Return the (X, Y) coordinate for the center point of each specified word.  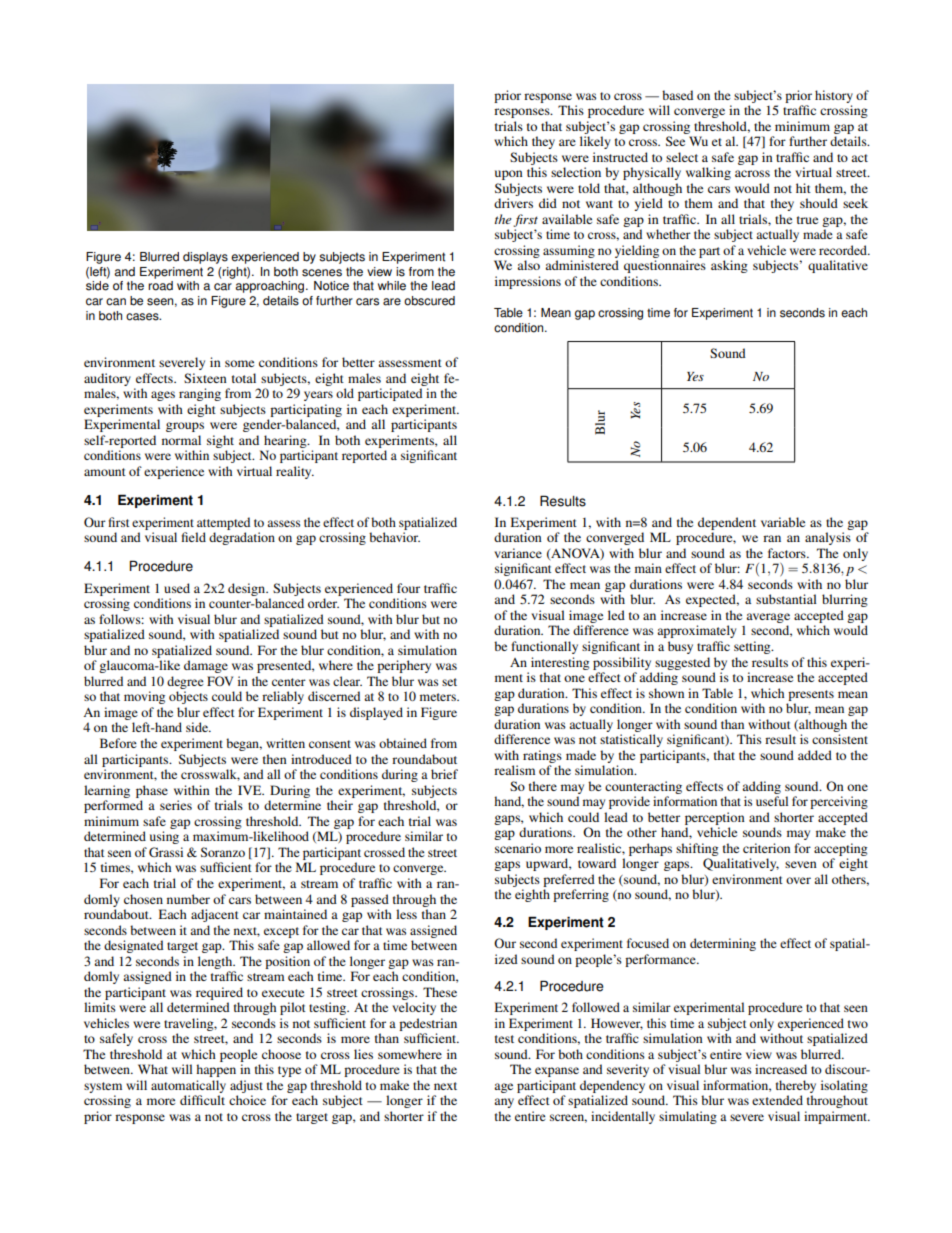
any (504, 1103)
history (834, 96)
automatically (188, 1086)
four (408, 588)
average (768, 618)
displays (205, 258)
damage (206, 666)
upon (509, 175)
